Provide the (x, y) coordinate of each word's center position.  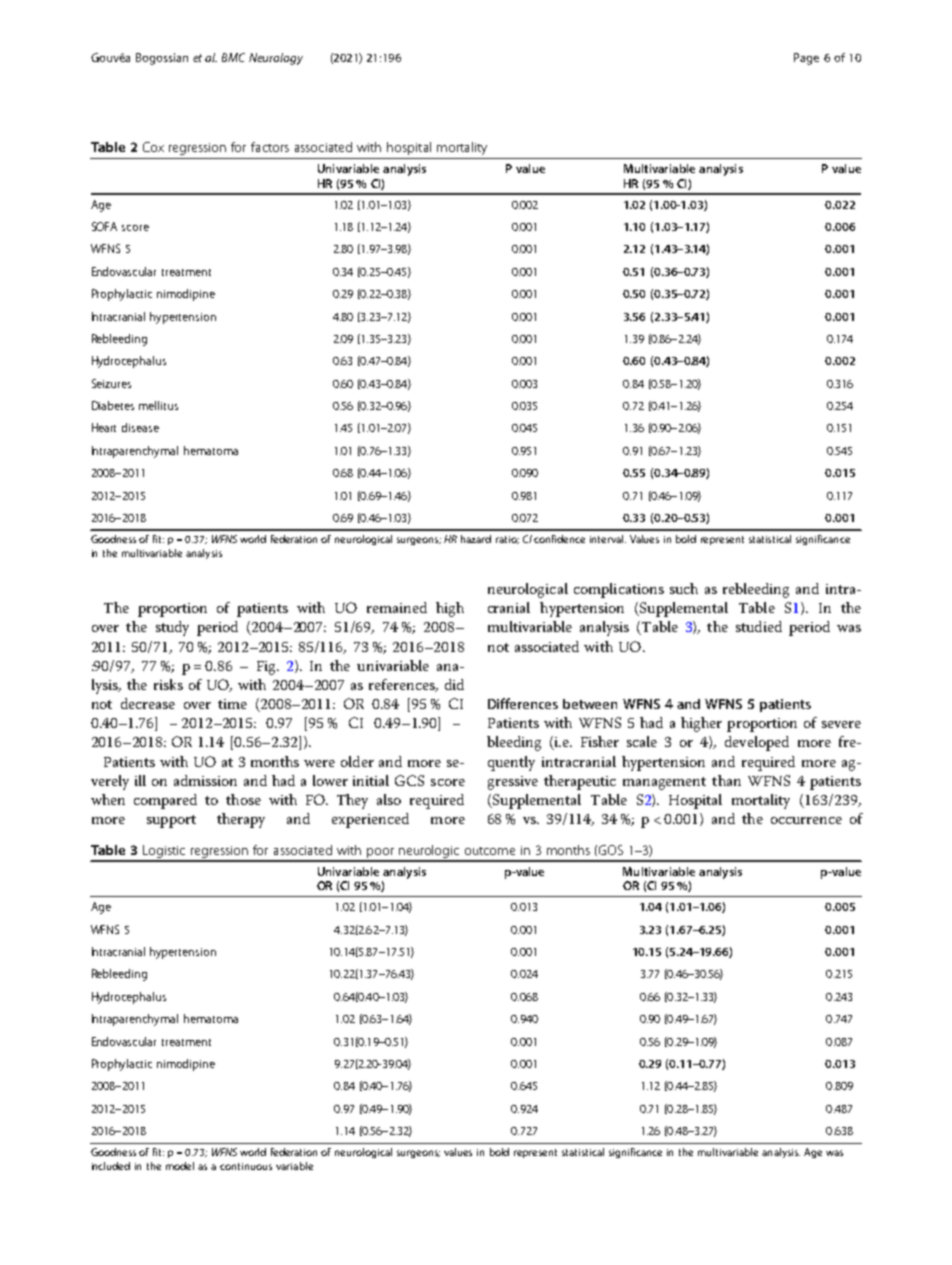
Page (806, 59)
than (726, 780)
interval (608, 539)
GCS (409, 780)
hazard (476, 539)
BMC (233, 57)
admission (205, 780)
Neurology (276, 59)
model (180, 1166)
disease (140, 427)
